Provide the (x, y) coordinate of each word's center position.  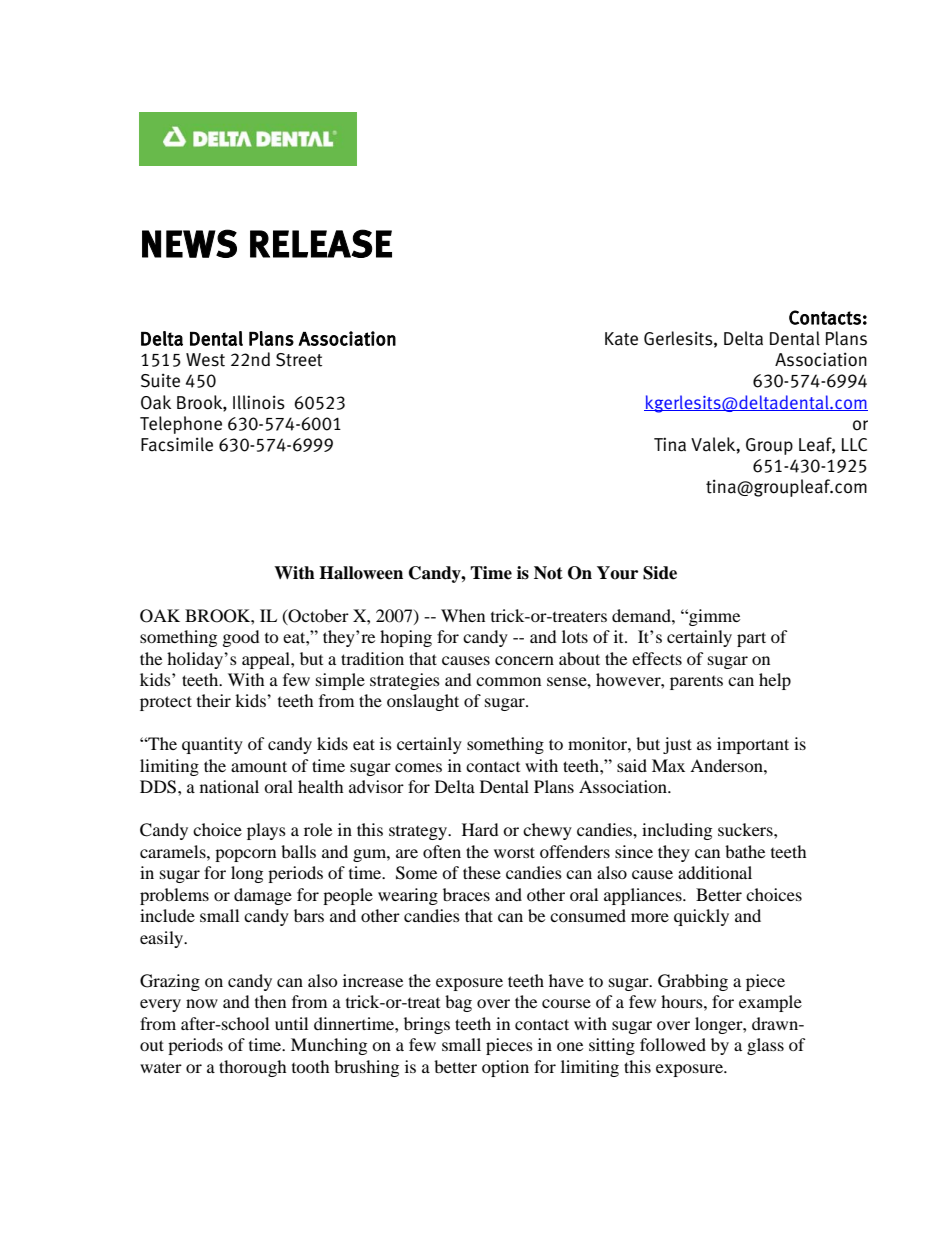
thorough (253, 1068)
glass (765, 1046)
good (241, 638)
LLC (854, 444)
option (505, 1068)
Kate (621, 339)
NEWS (189, 243)
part (751, 639)
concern (524, 660)
